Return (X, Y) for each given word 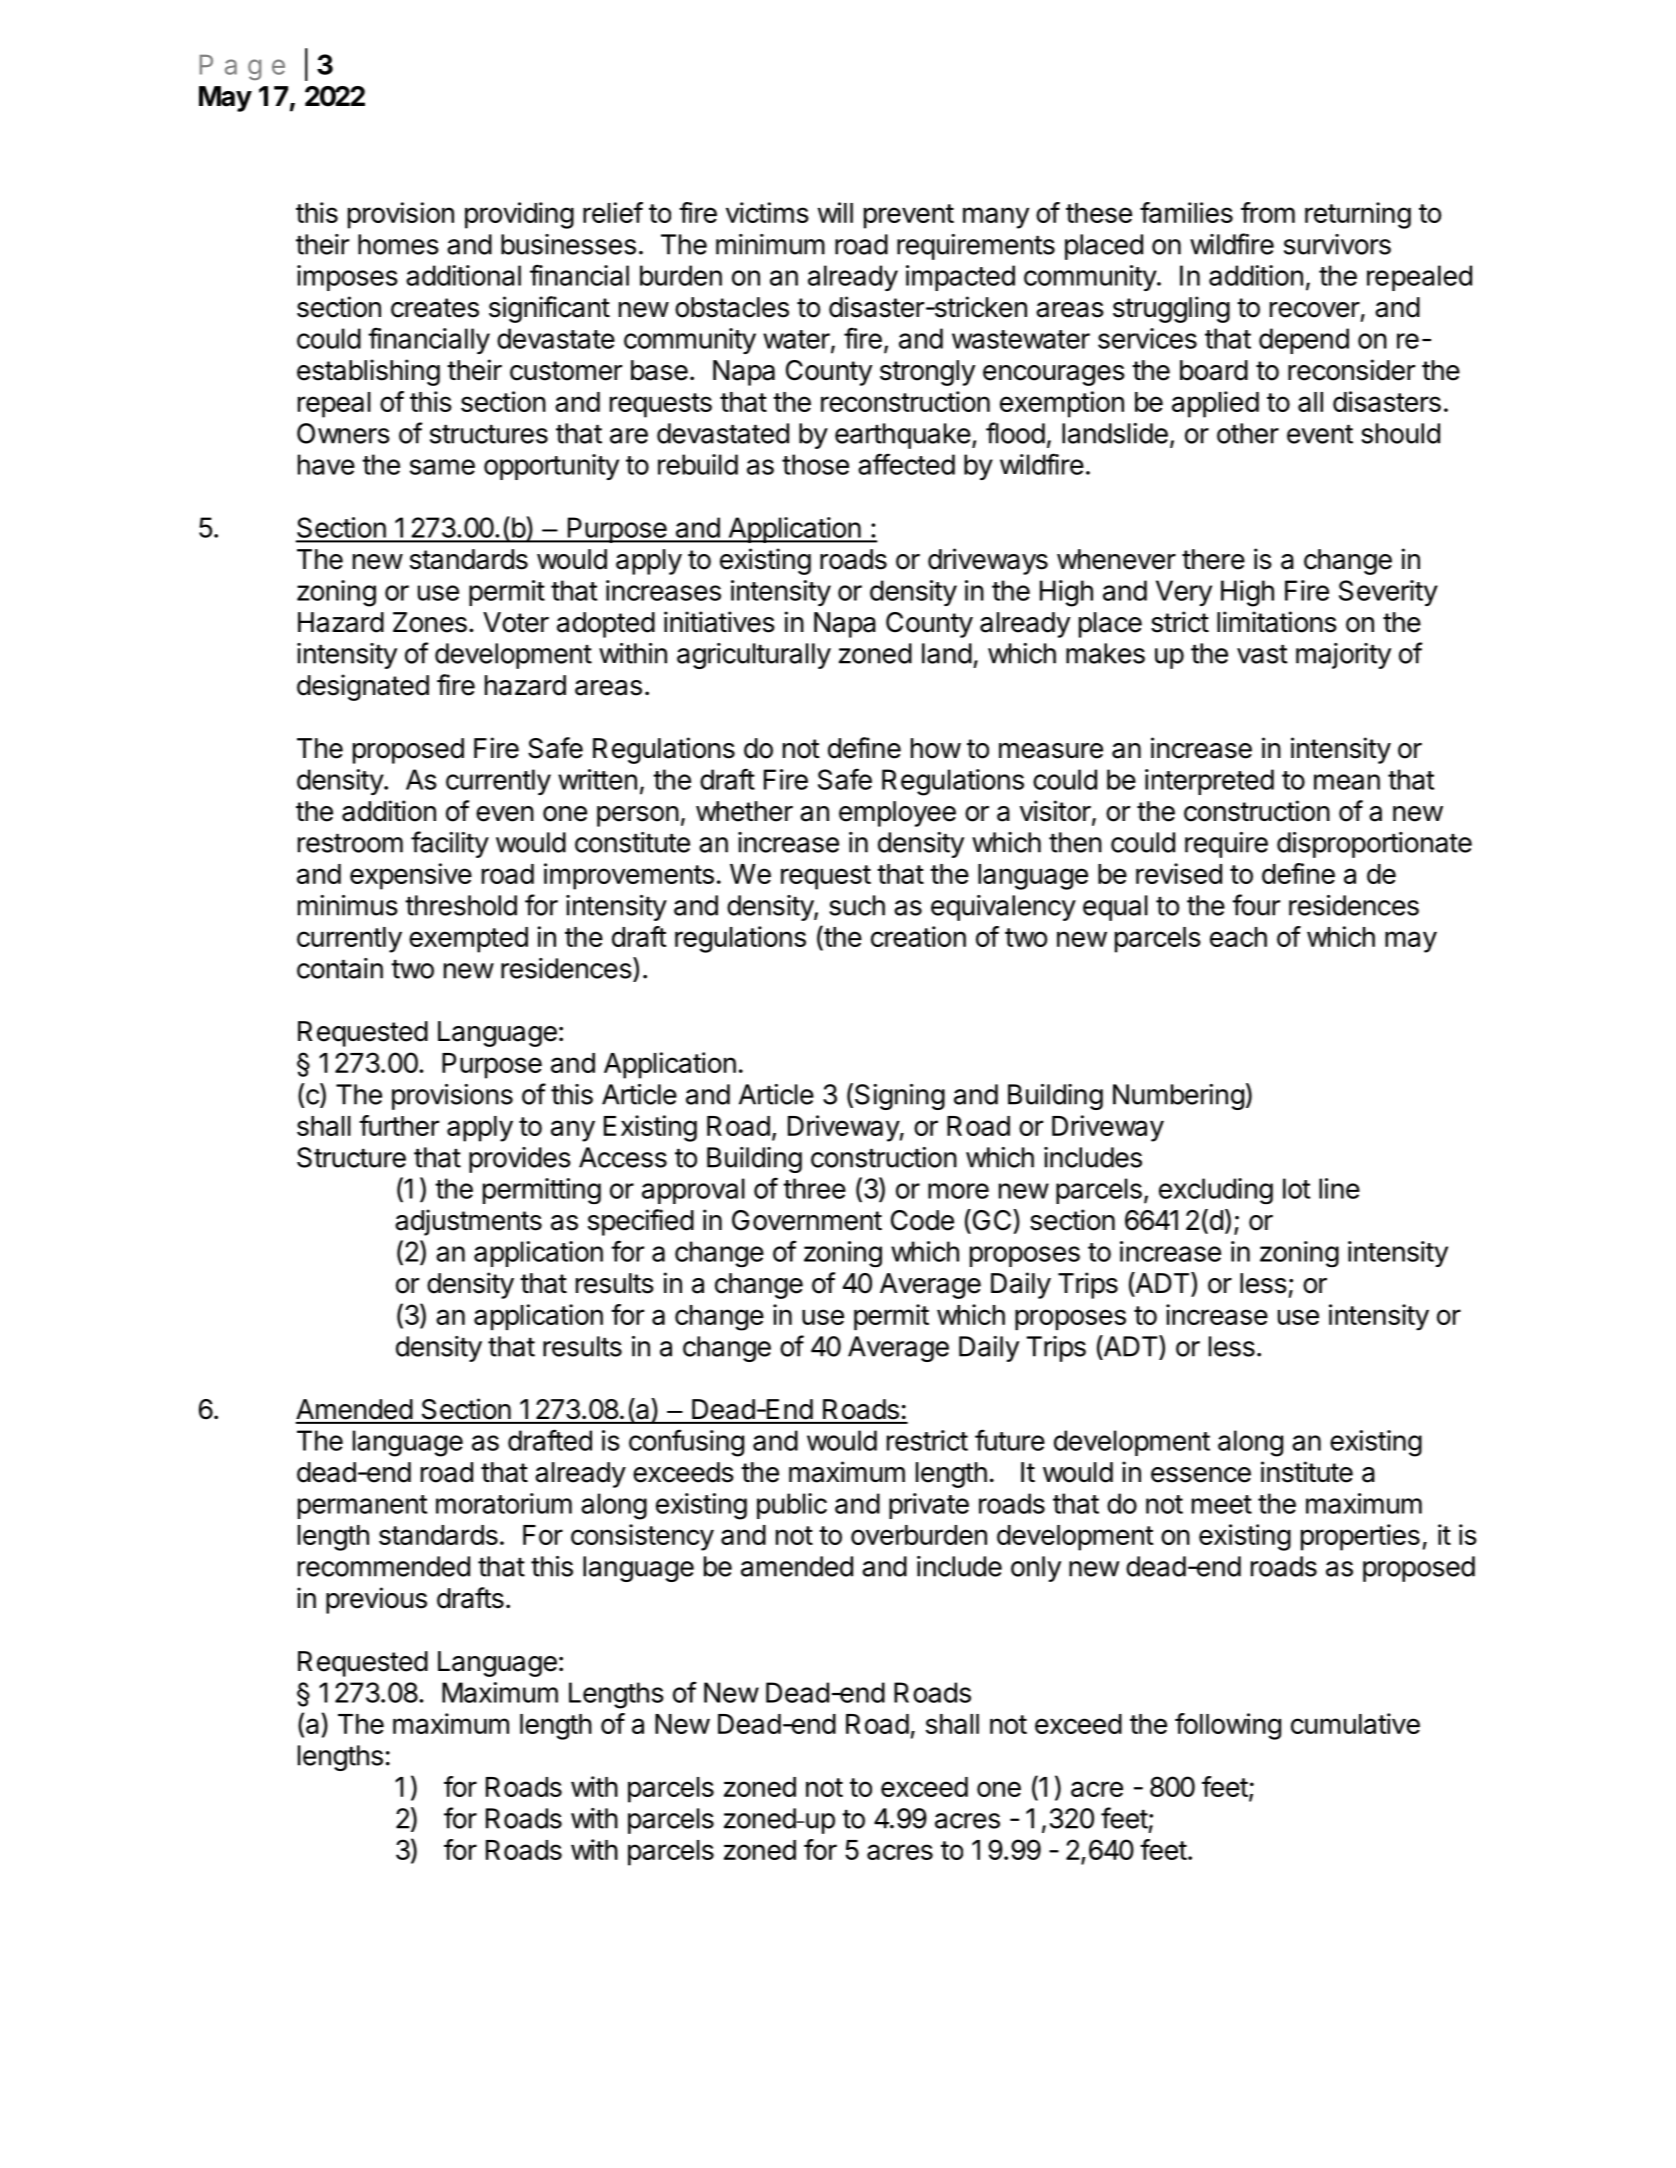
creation (918, 936)
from (1268, 212)
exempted (468, 940)
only (1036, 1569)
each (1238, 937)
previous (376, 1600)
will (835, 212)
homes (398, 244)
